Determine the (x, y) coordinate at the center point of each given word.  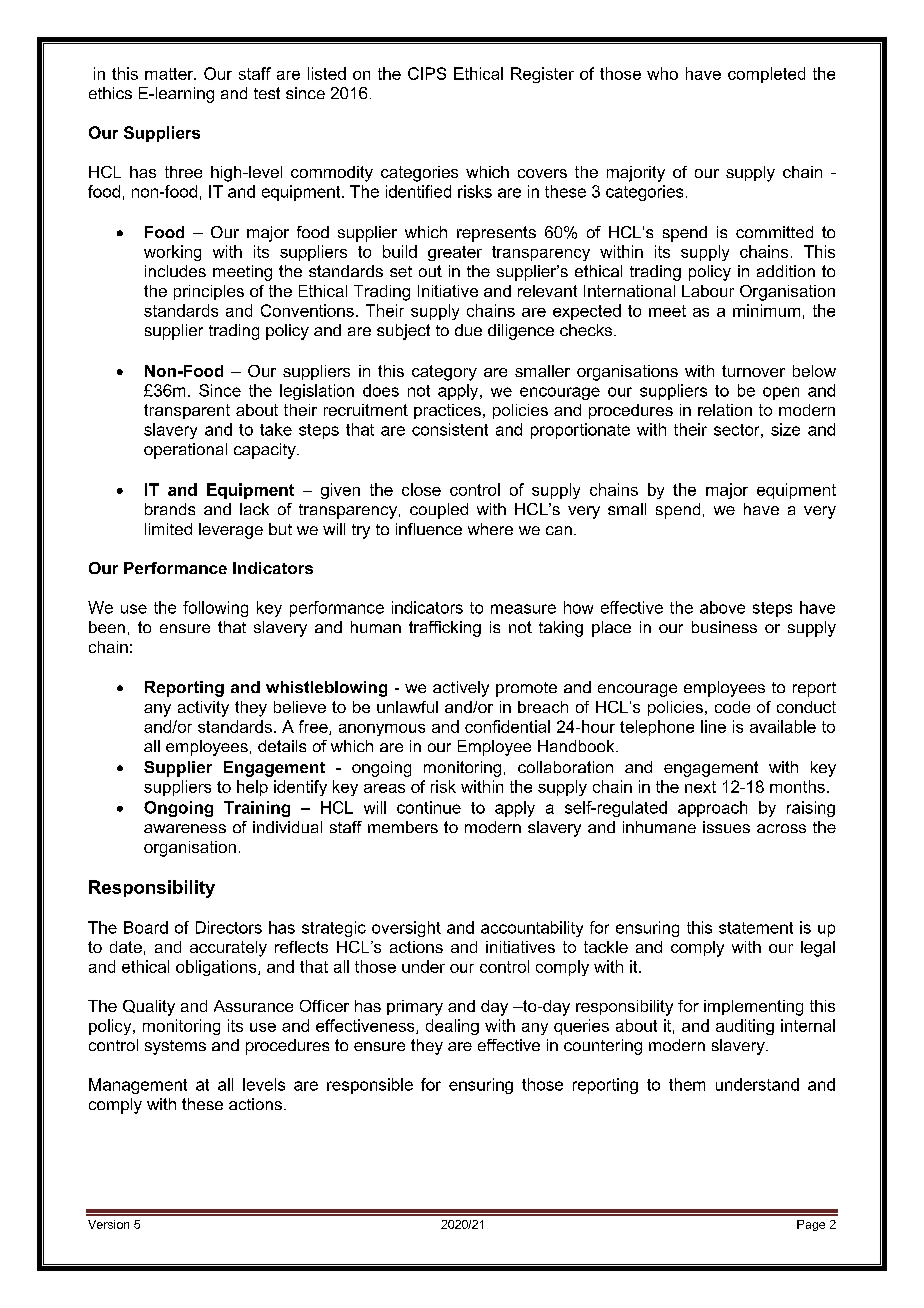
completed (766, 75)
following (215, 609)
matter (170, 74)
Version (108, 1224)
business (724, 627)
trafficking (445, 629)
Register (542, 75)
